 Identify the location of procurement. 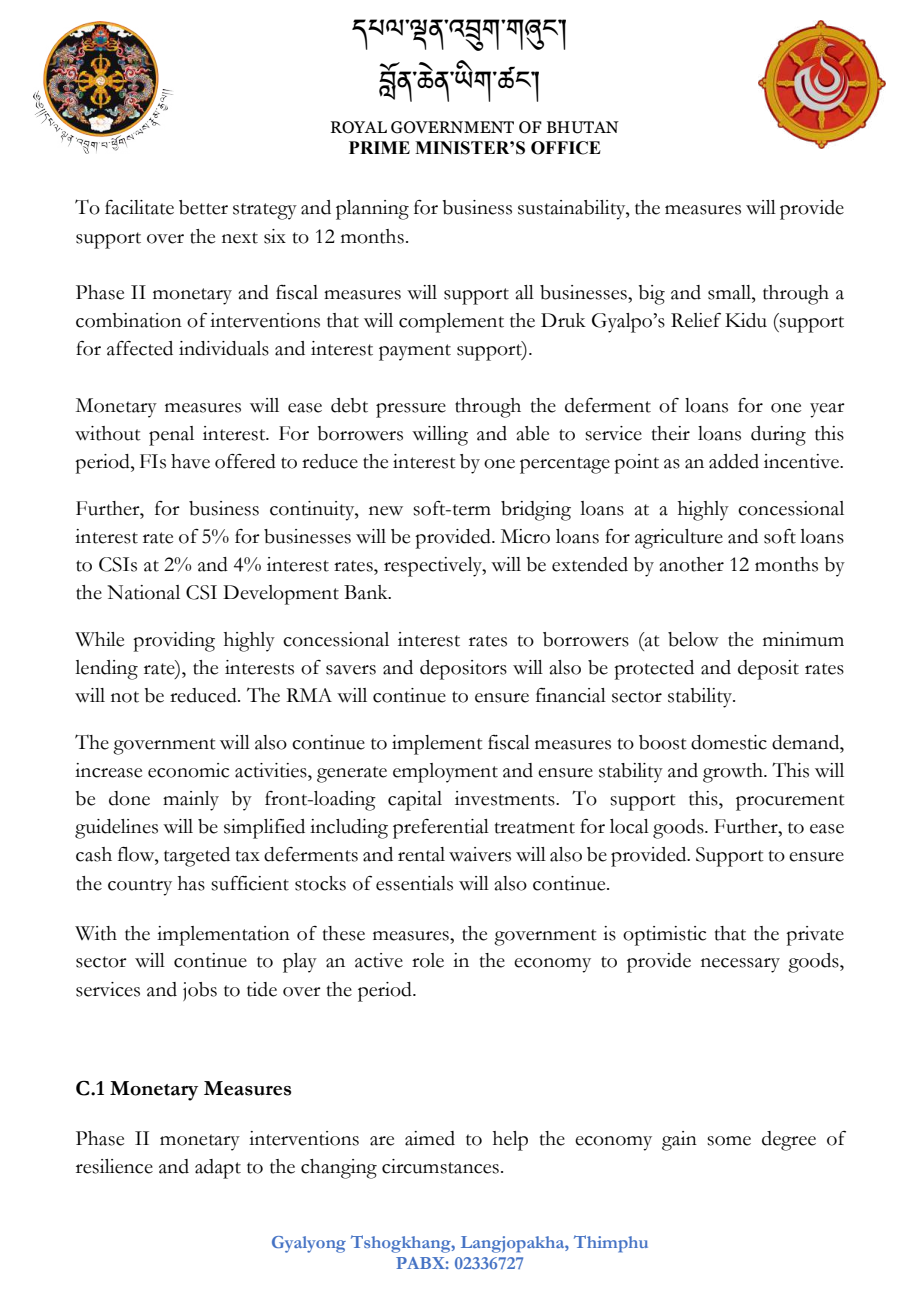
(790, 802).
